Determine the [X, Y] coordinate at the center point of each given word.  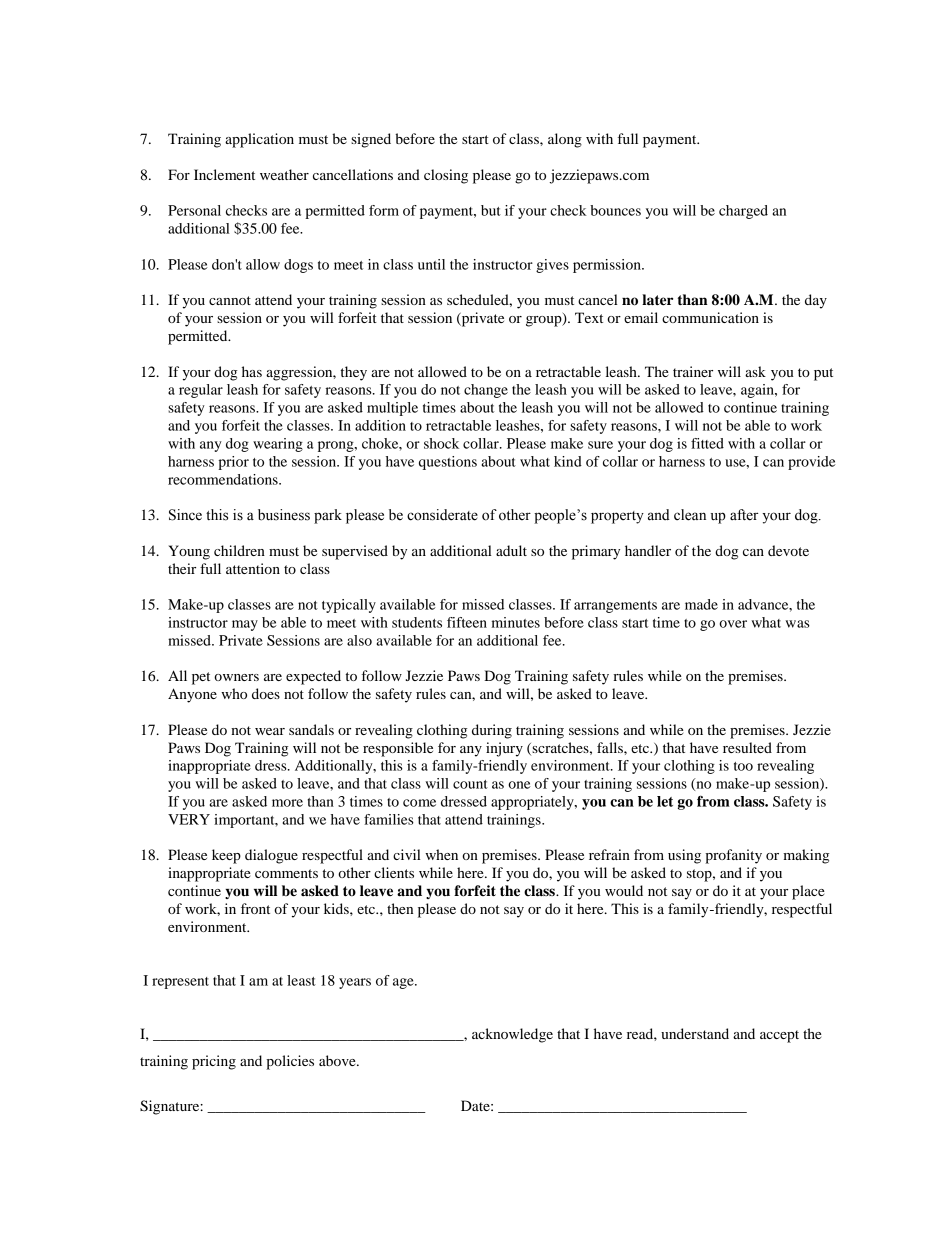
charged [743, 212]
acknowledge [512, 1035]
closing [446, 176]
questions [448, 463]
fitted [707, 443]
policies [290, 1062]
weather [284, 174]
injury [504, 749]
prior [233, 463]
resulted [747, 747]
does [266, 693]
